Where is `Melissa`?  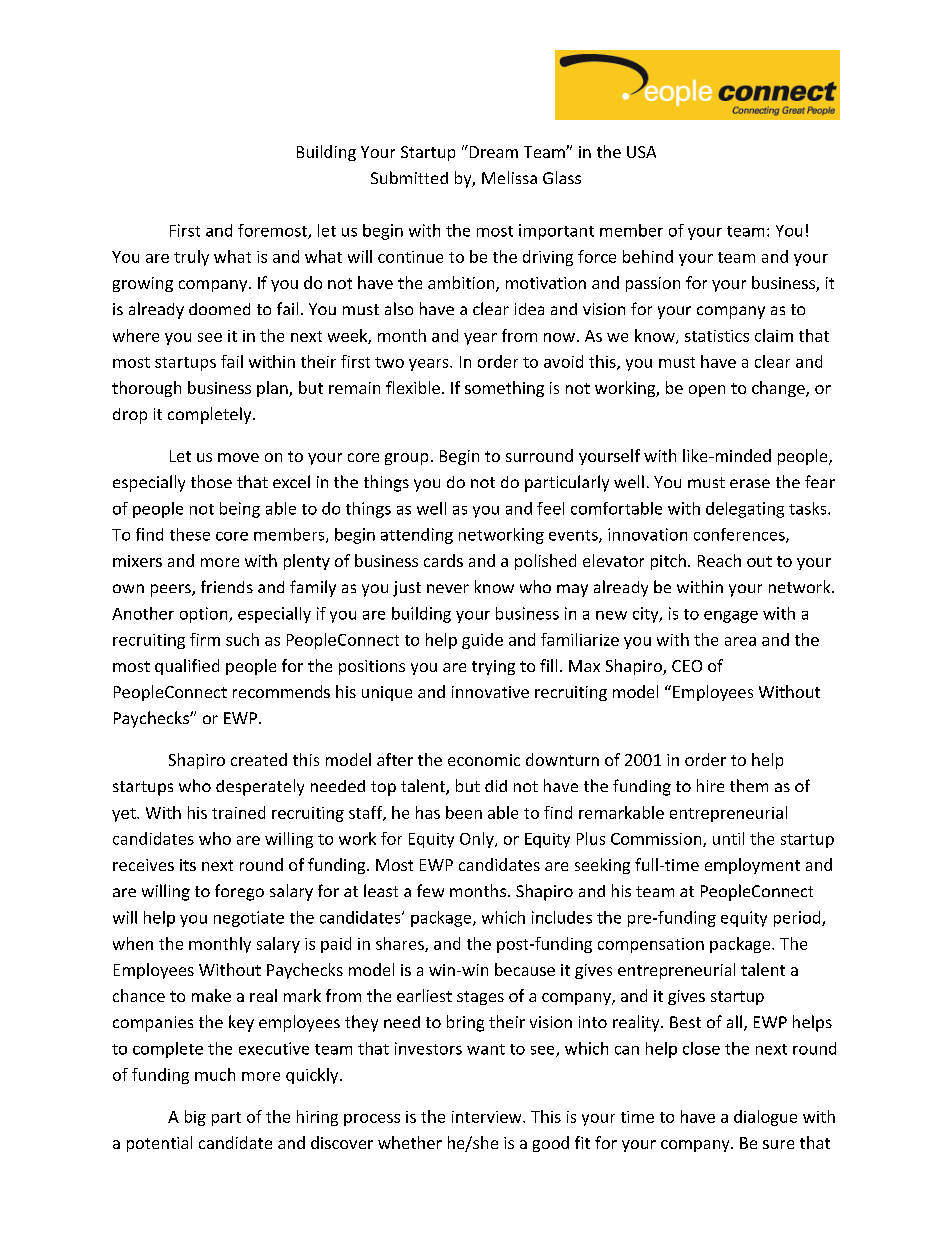
Melissa is located at coordinates (509, 177).
